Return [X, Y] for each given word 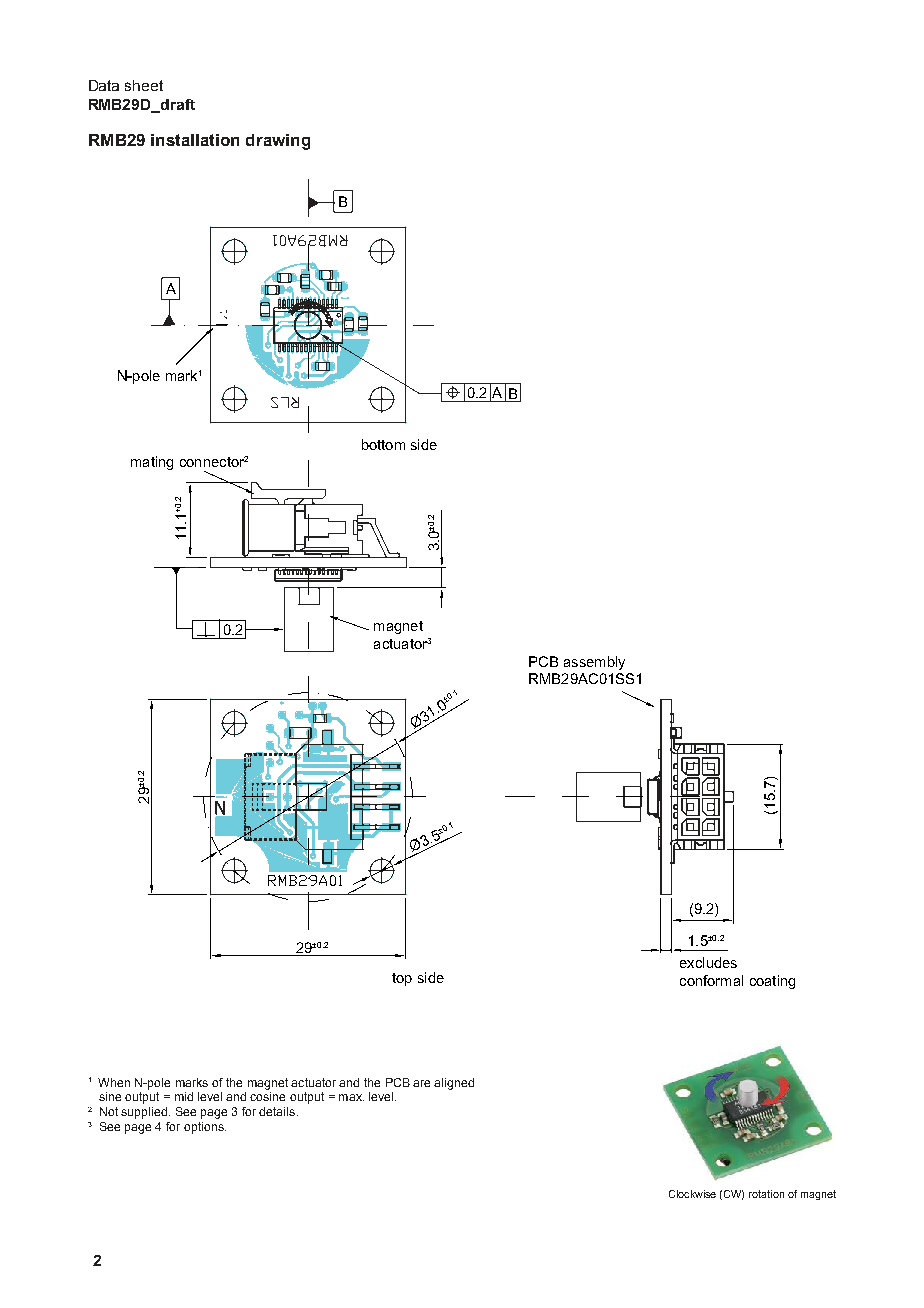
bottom [383, 444]
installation [195, 140]
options [205, 1128]
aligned [454, 1084]
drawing [278, 142]
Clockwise [692, 1194]
